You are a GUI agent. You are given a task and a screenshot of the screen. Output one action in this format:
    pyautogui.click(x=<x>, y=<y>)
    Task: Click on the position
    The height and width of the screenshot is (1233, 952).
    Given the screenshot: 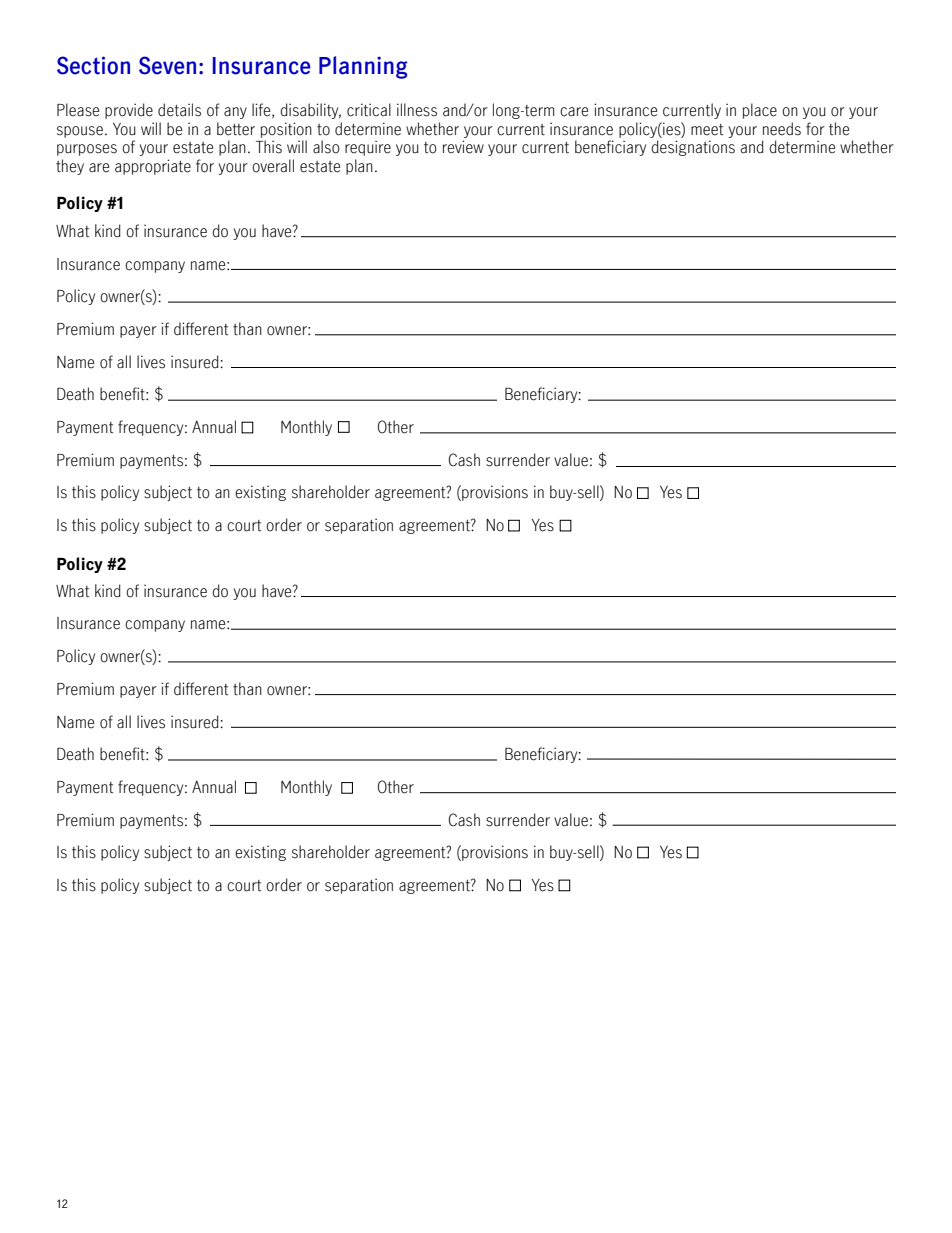 What is the action you would take?
    pyautogui.click(x=286, y=130)
